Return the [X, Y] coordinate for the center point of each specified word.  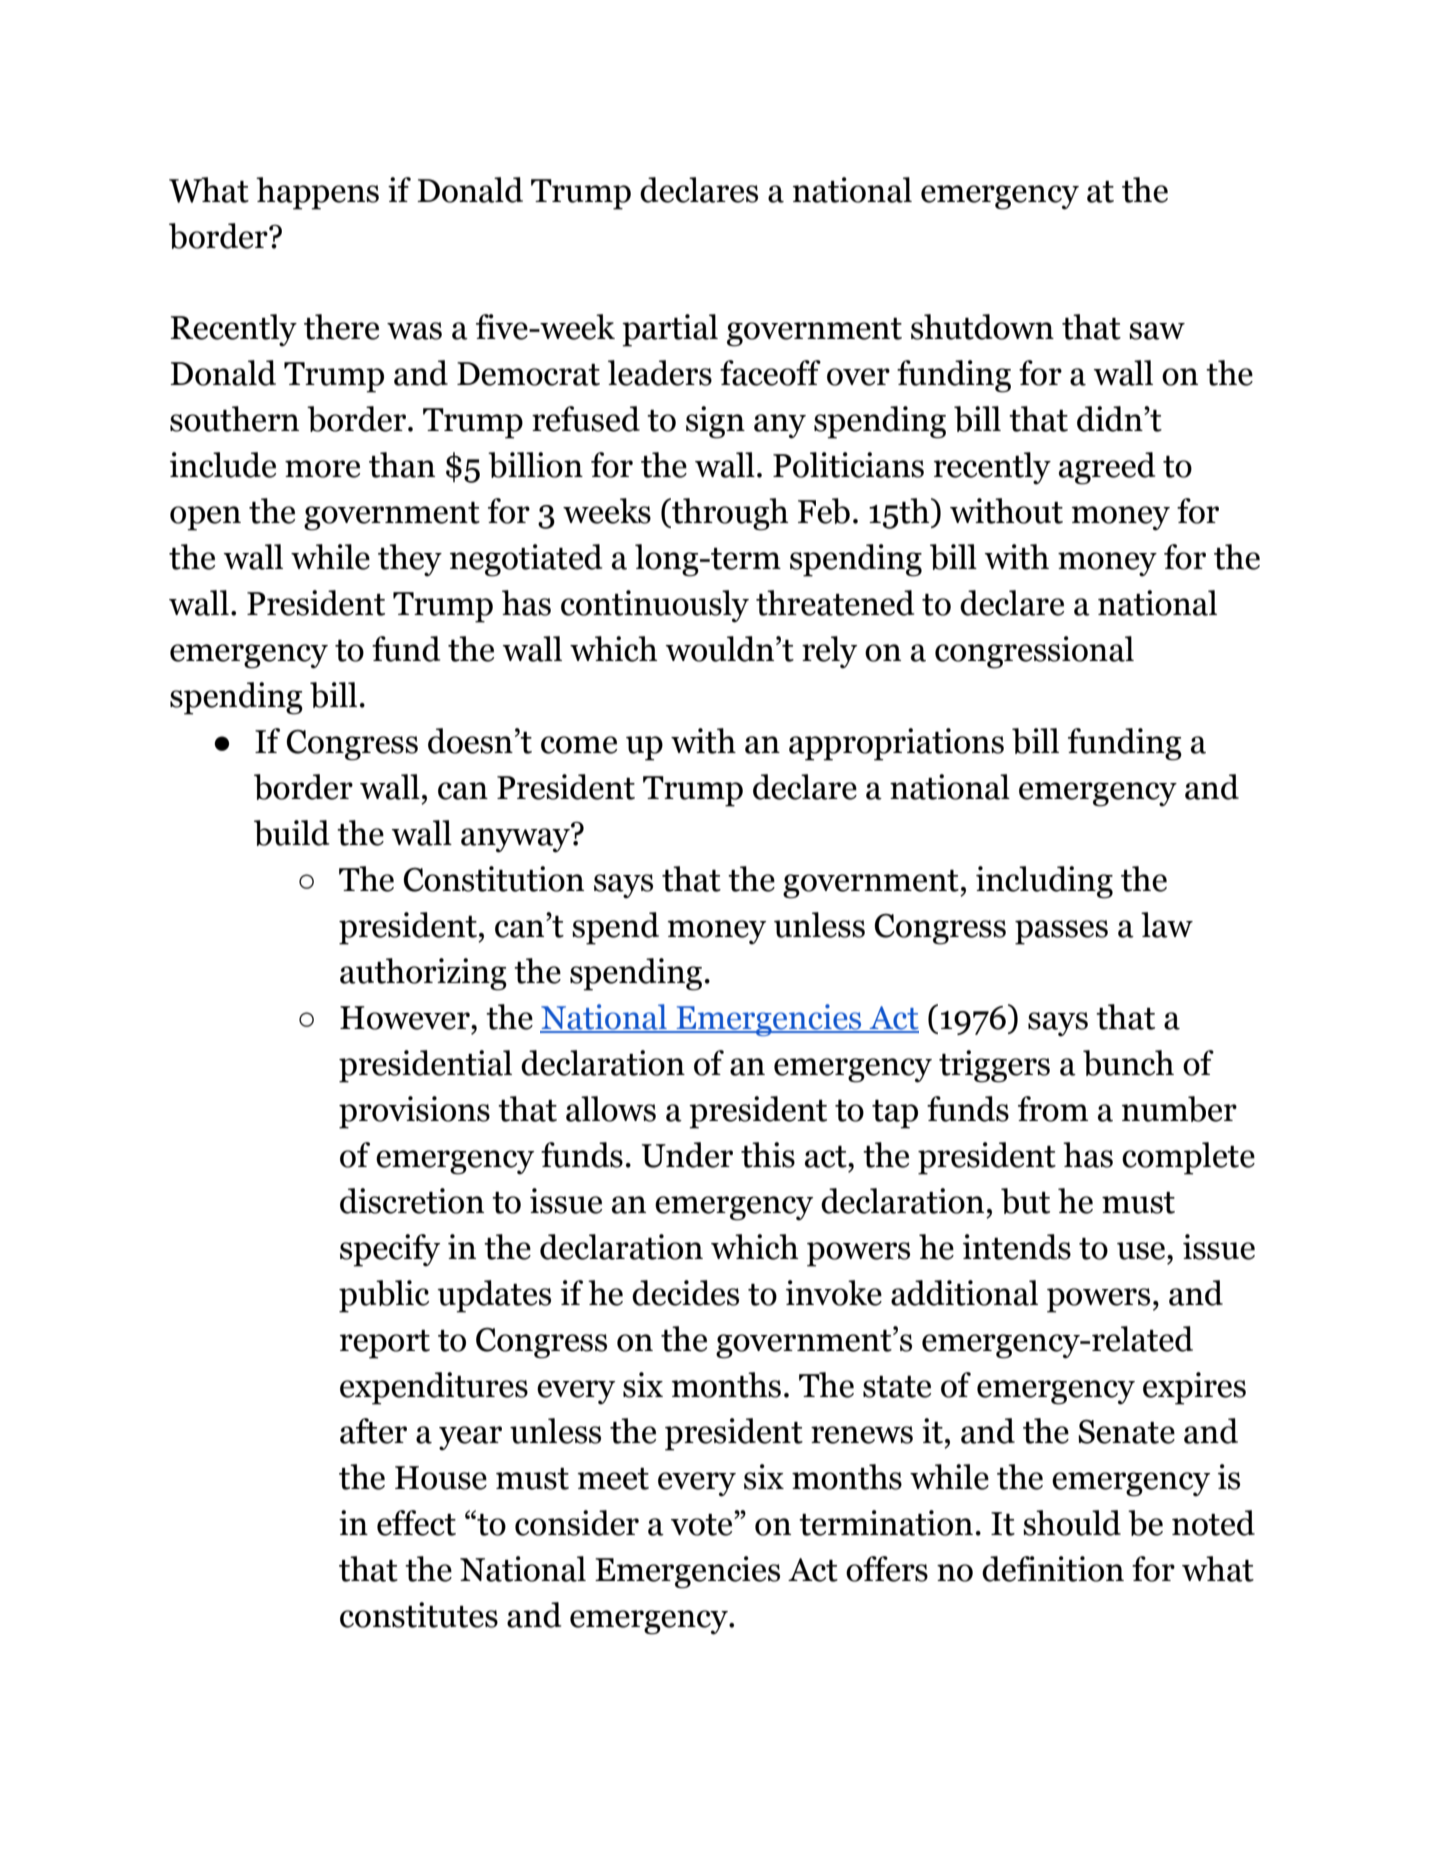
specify [390, 1250]
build [291, 833]
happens [317, 193]
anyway [516, 839]
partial [670, 330]
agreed [1107, 468]
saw [1157, 331]
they [410, 560]
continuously [655, 606]
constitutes [419, 1615]
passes [1061, 932]
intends [1017, 1247]
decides [685, 1293]
